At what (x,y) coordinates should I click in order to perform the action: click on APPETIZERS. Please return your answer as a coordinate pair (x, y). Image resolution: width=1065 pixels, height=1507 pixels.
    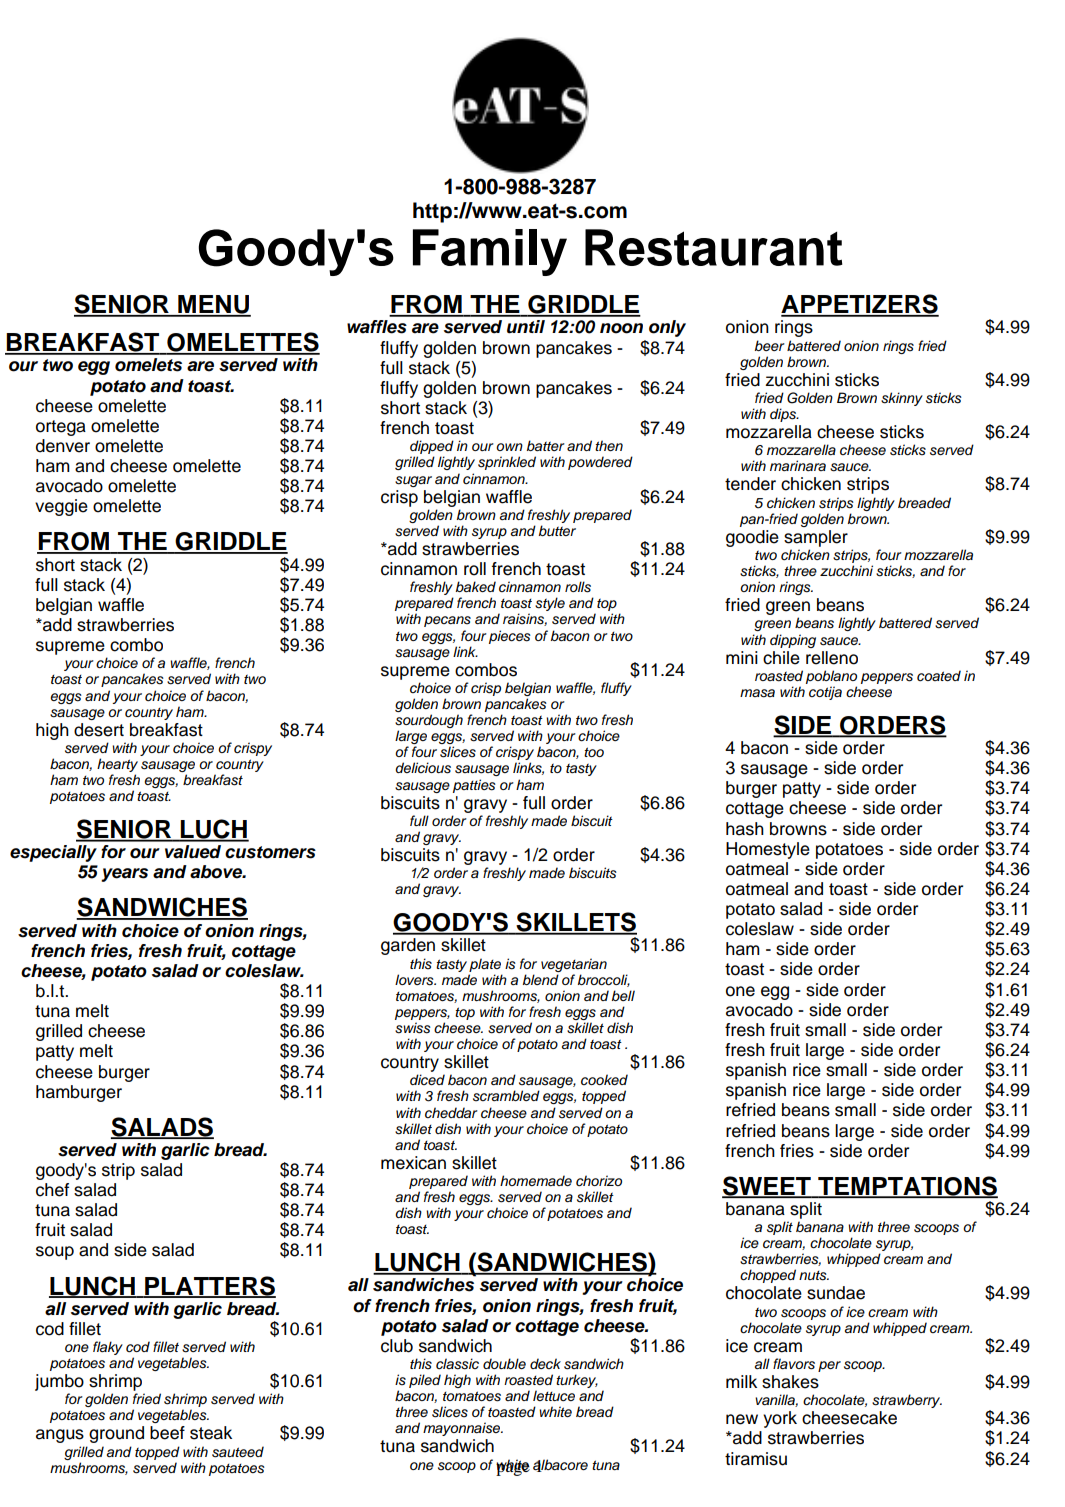
    Looking at the image, I should click on (860, 305).
